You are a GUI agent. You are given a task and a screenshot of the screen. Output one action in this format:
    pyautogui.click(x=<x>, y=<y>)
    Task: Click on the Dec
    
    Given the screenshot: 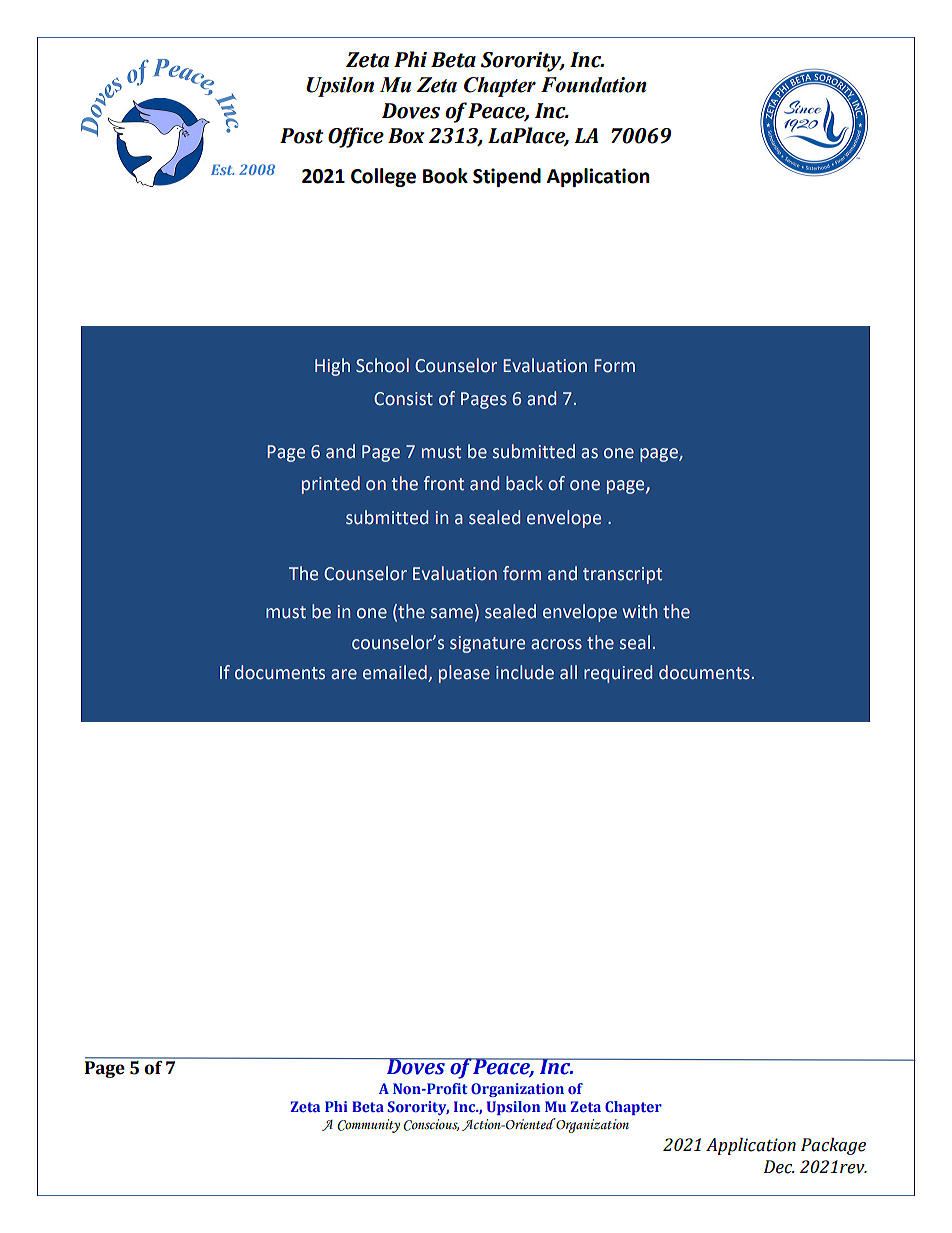 What is the action you would take?
    pyautogui.click(x=779, y=1167)
